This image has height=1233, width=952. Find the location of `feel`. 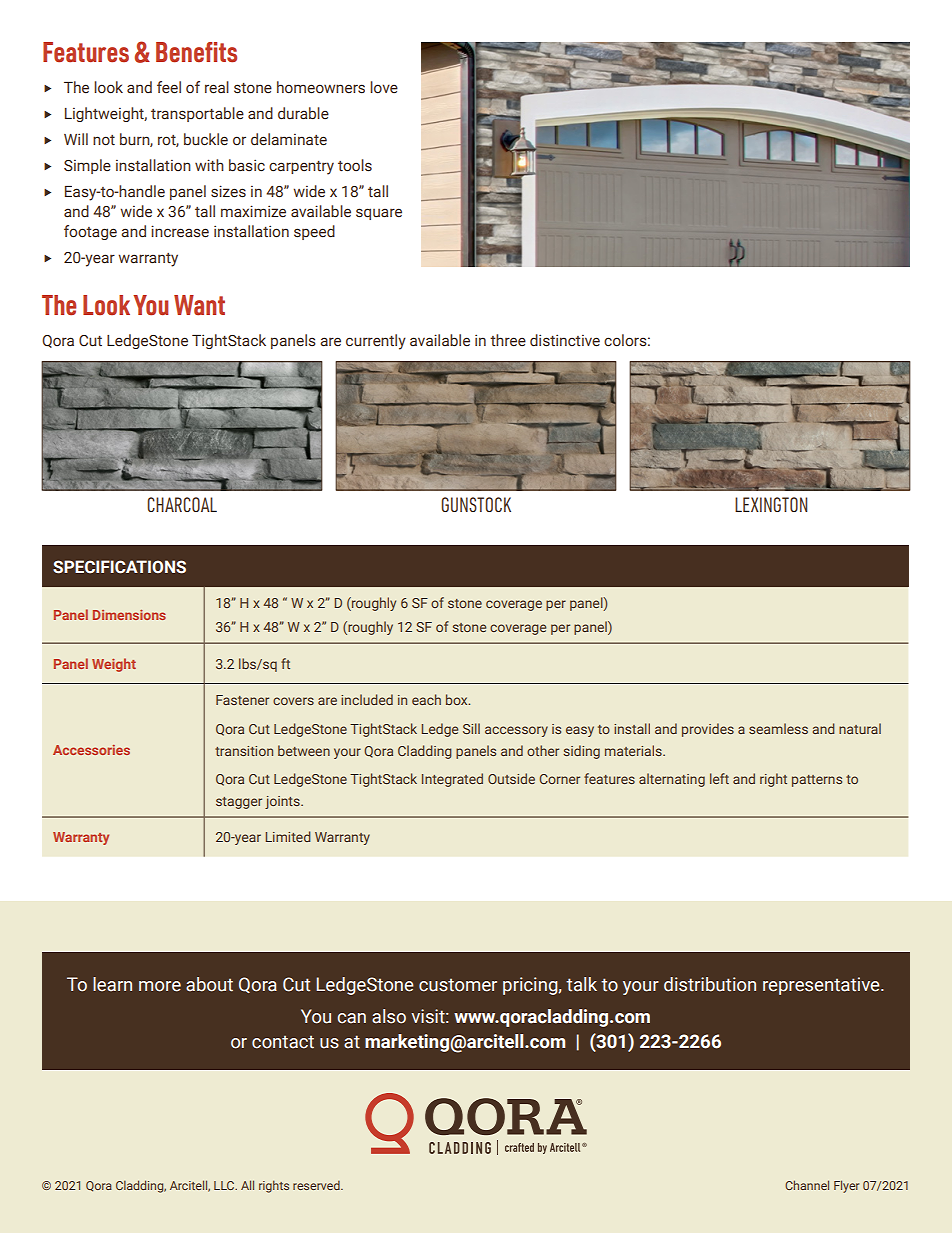

feel is located at coordinates (169, 87).
